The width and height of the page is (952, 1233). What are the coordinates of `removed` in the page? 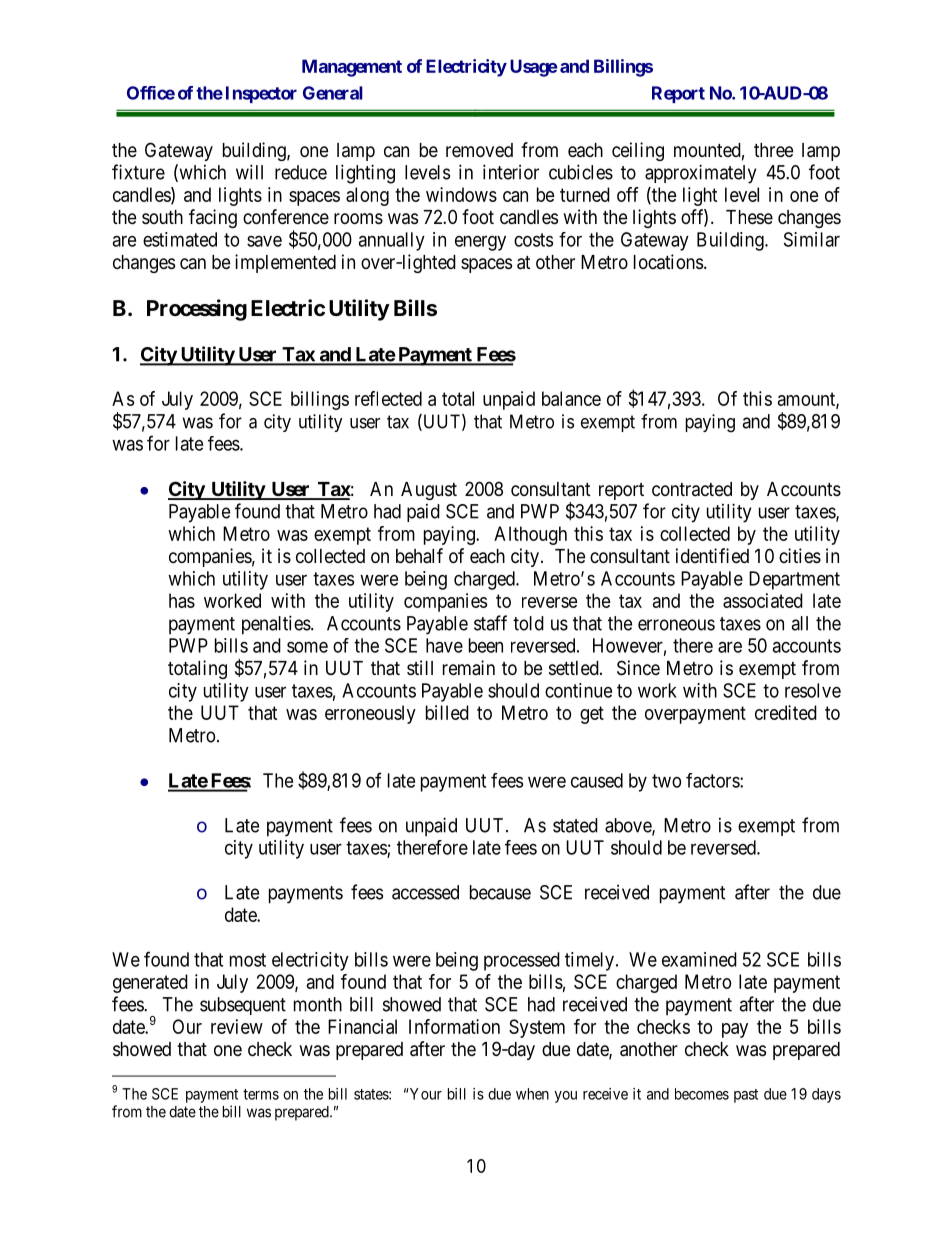 It's located at (479, 150).
